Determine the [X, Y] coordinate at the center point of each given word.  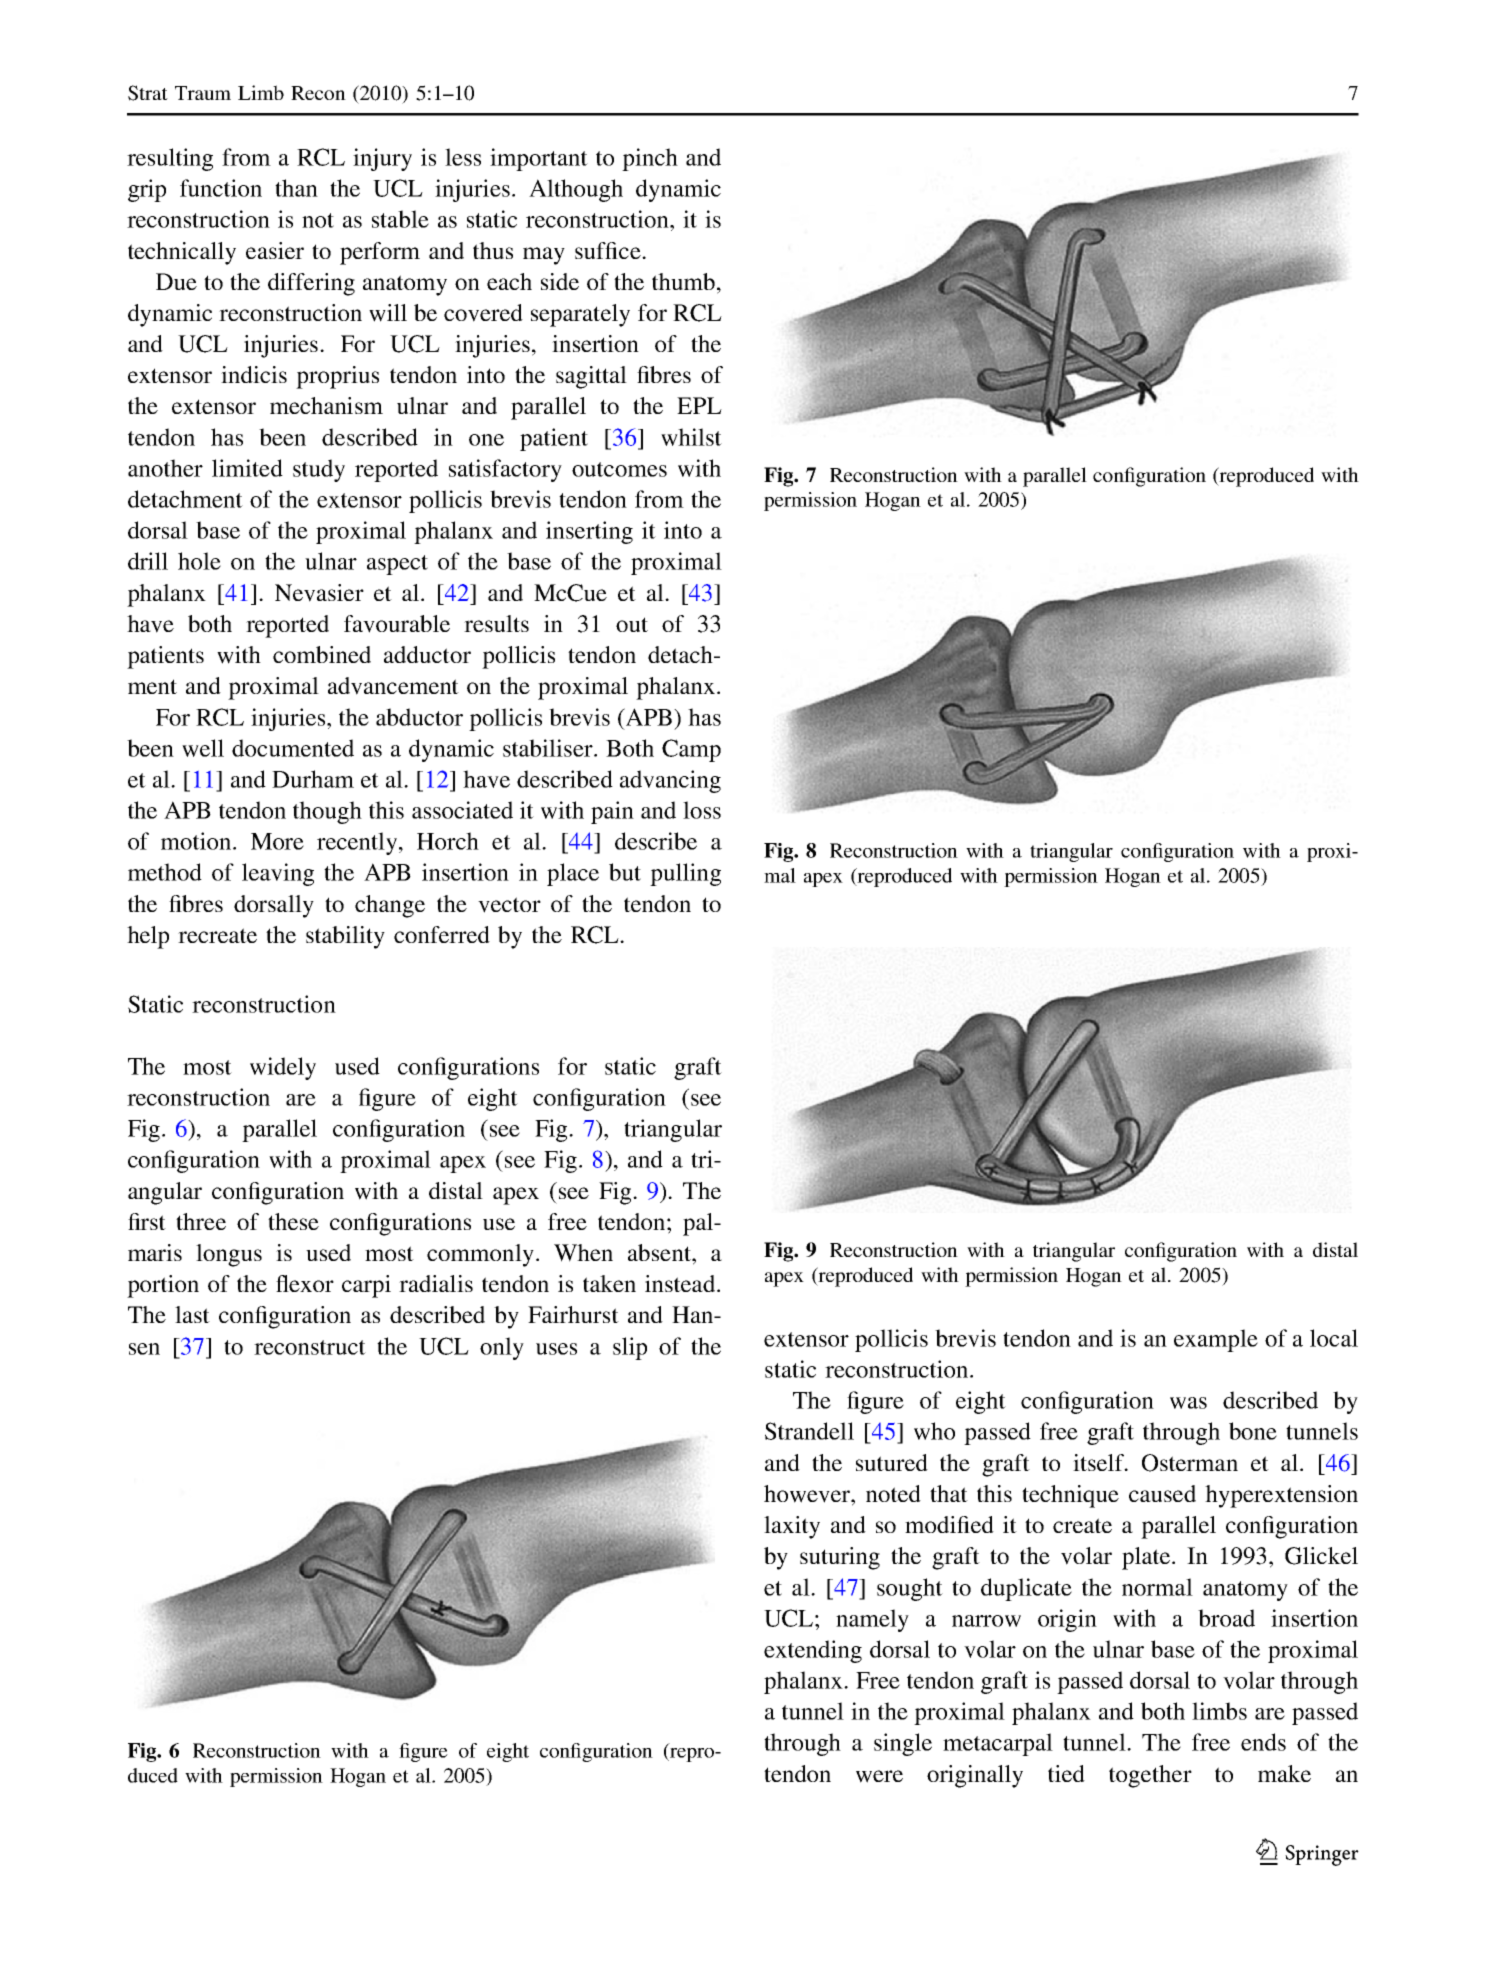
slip [630, 1348]
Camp [691, 750]
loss [702, 810]
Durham [313, 779]
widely [283, 1068]
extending [813, 1651]
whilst [691, 437]
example [1216, 1340]
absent [660, 1252]
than [296, 188]
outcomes [619, 469]
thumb [683, 281]
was [1188, 1403]
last [192, 1314]
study [319, 470]
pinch [650, 159]
